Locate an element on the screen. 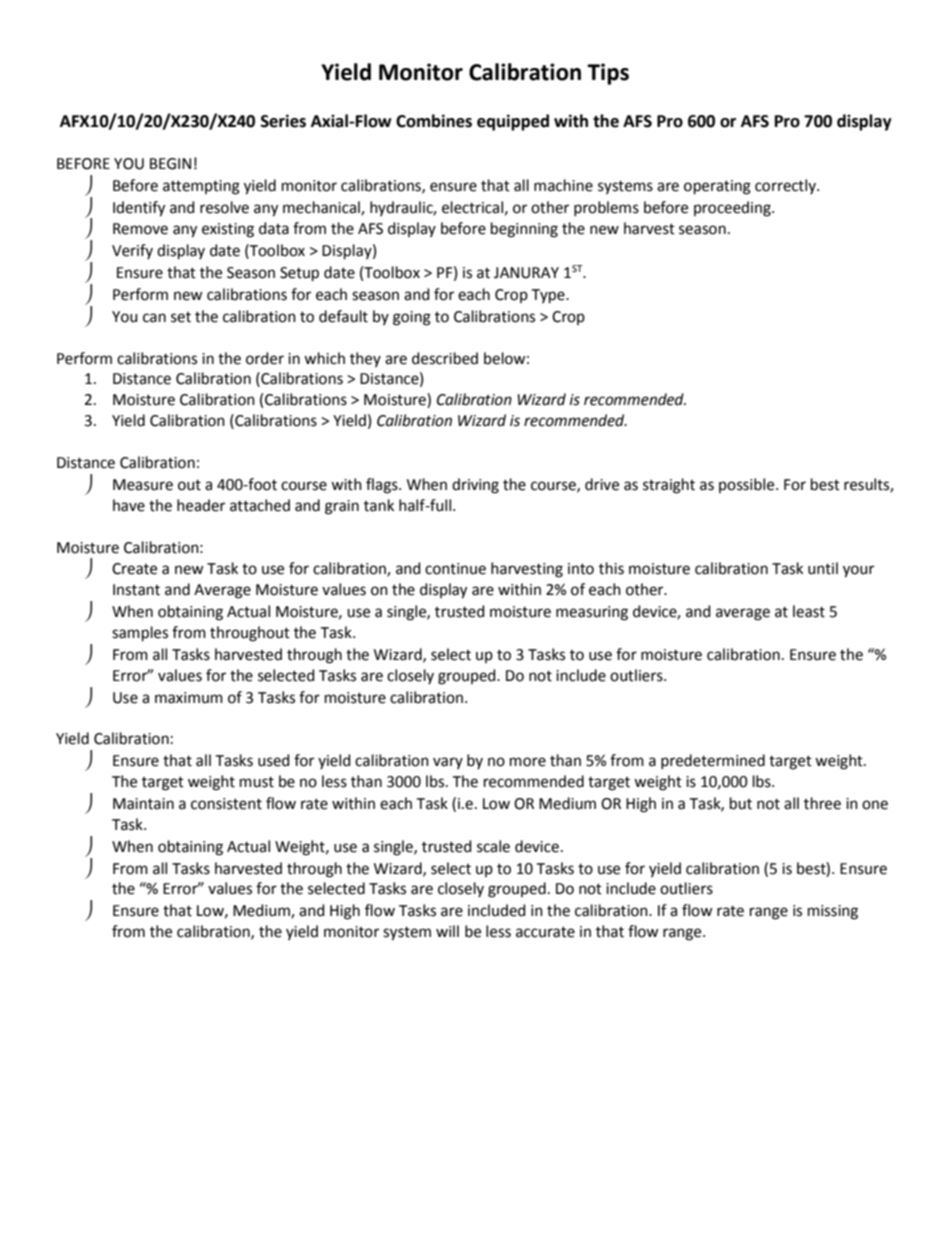 The image size is (952, 1233). consistent is located at coordinates (226, 804).
